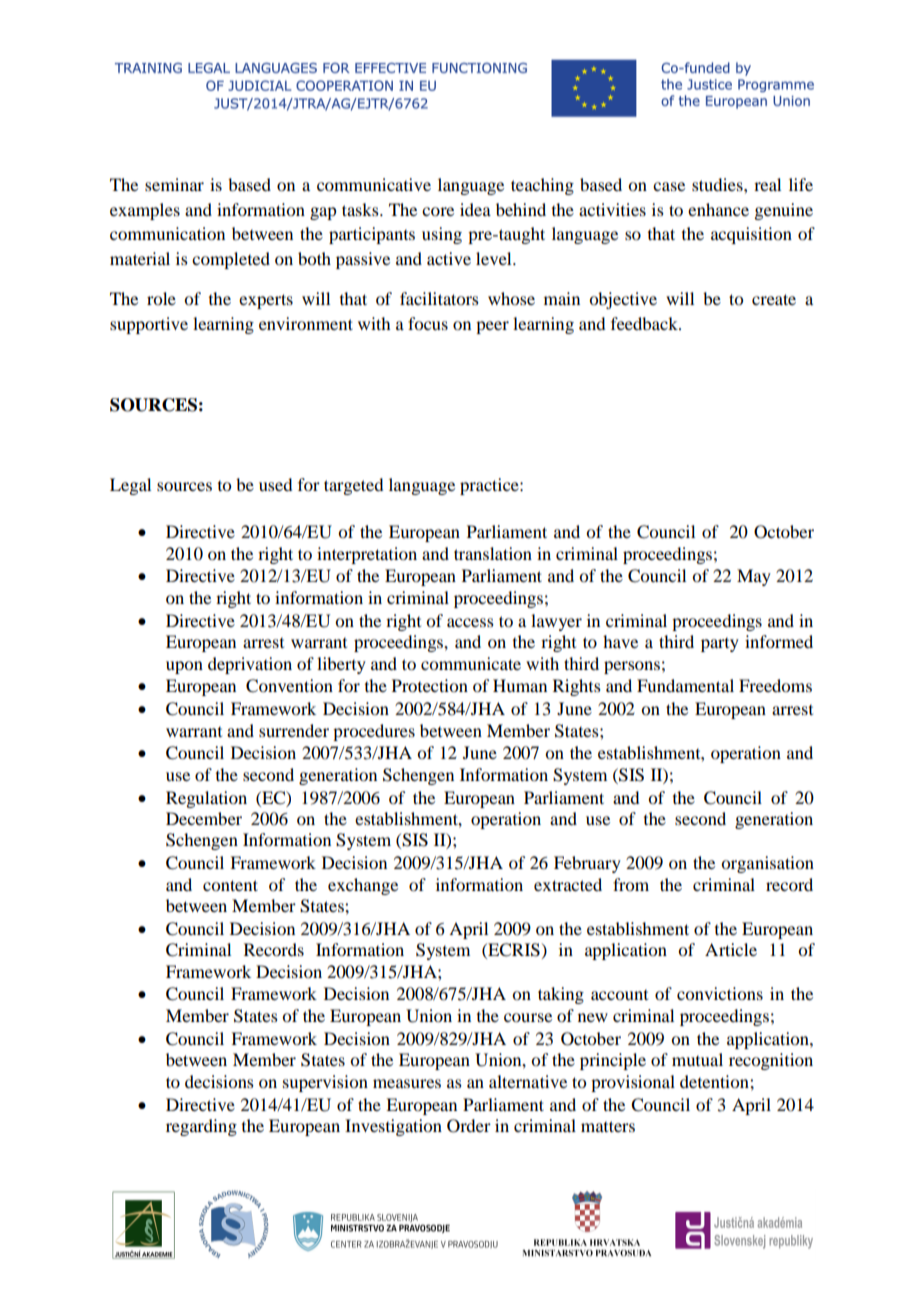 This document has width=924, height=1308. What do you see at coordinates (471, 663) in the document?
I see `communicate` at bounding box center [471, 663].
